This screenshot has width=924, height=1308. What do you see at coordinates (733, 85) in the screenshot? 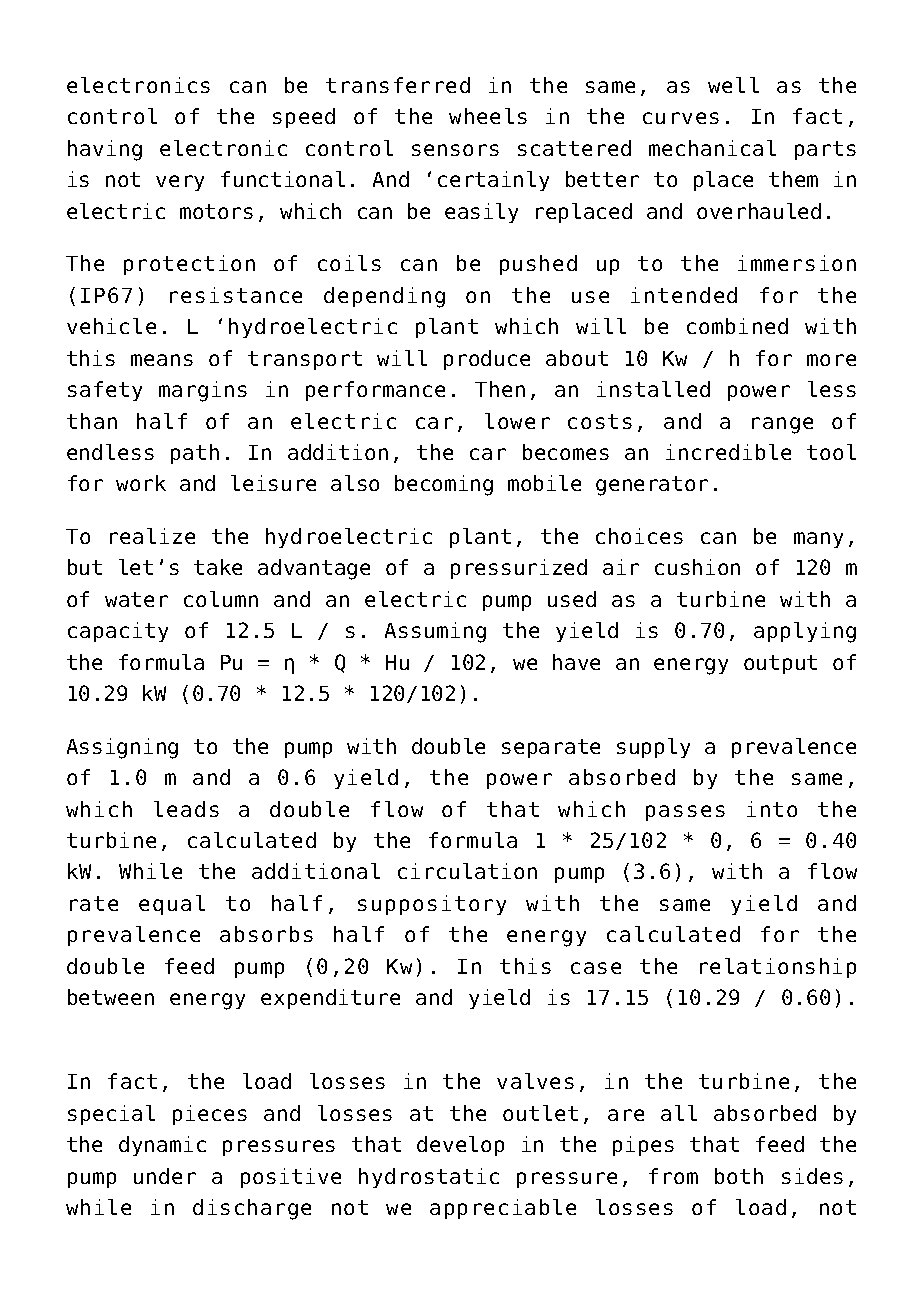
I see `well` at bounding box center [733, 85].
